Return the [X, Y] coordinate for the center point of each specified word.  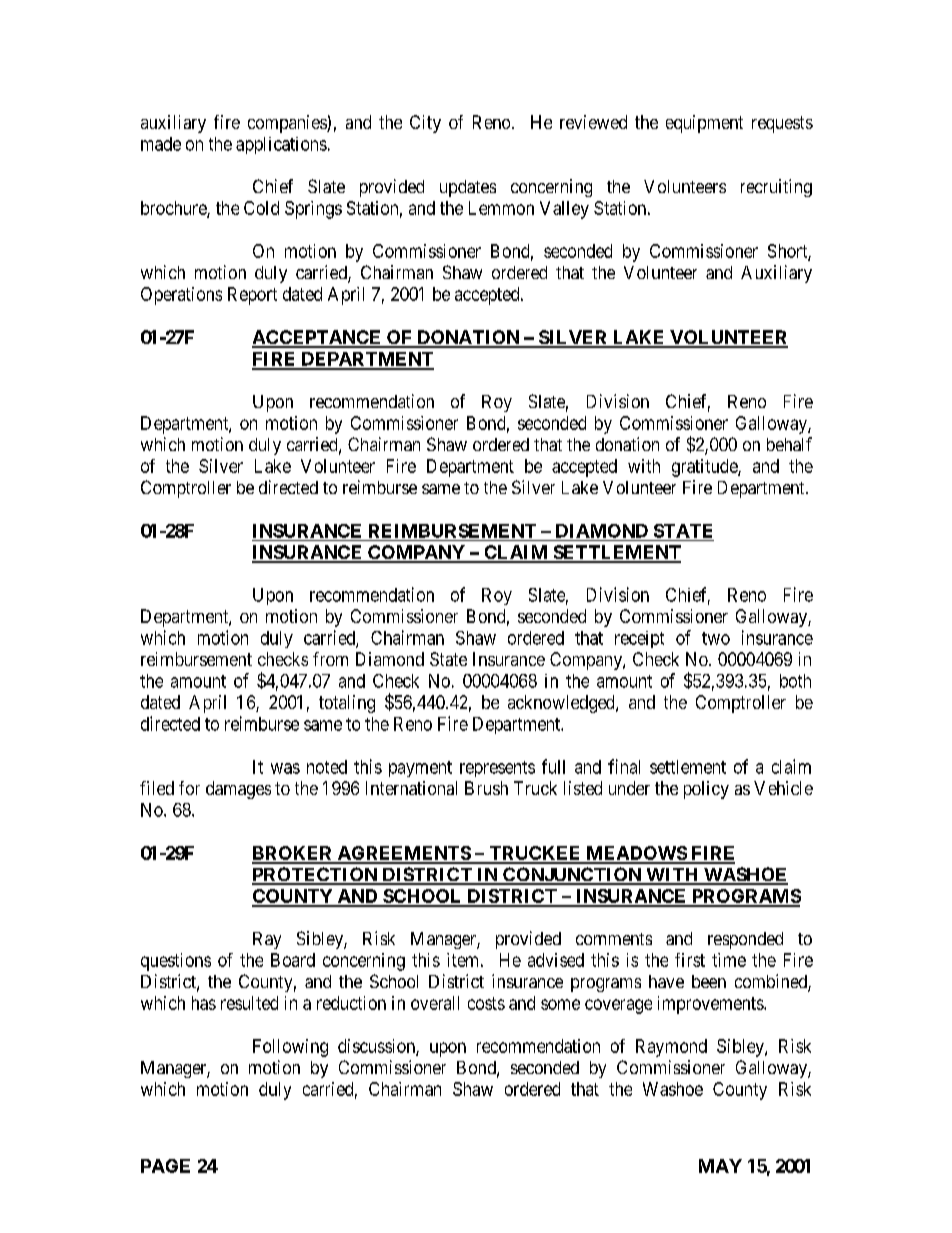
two [716, 638]
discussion [377, 1047]
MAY [720, 1166]
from [330, 659]
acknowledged [562, 704]
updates [468, 188]
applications [281, 145]
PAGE [165, 1166]
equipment [704, 124]
